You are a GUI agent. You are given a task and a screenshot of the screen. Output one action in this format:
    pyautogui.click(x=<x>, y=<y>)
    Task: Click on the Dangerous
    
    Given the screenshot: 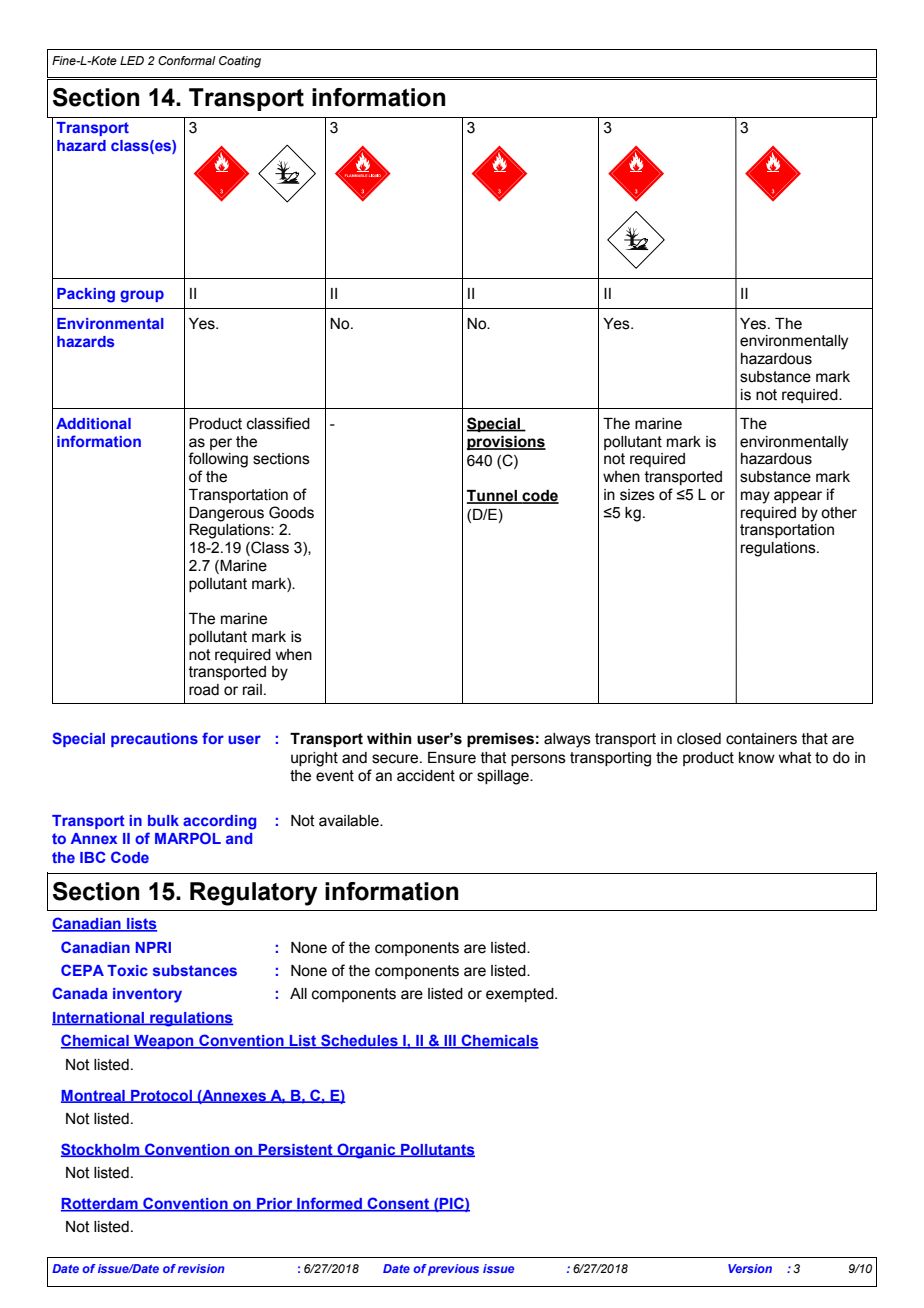 What is the action you would take?
    pyautogui.click(x=226, y=514)
